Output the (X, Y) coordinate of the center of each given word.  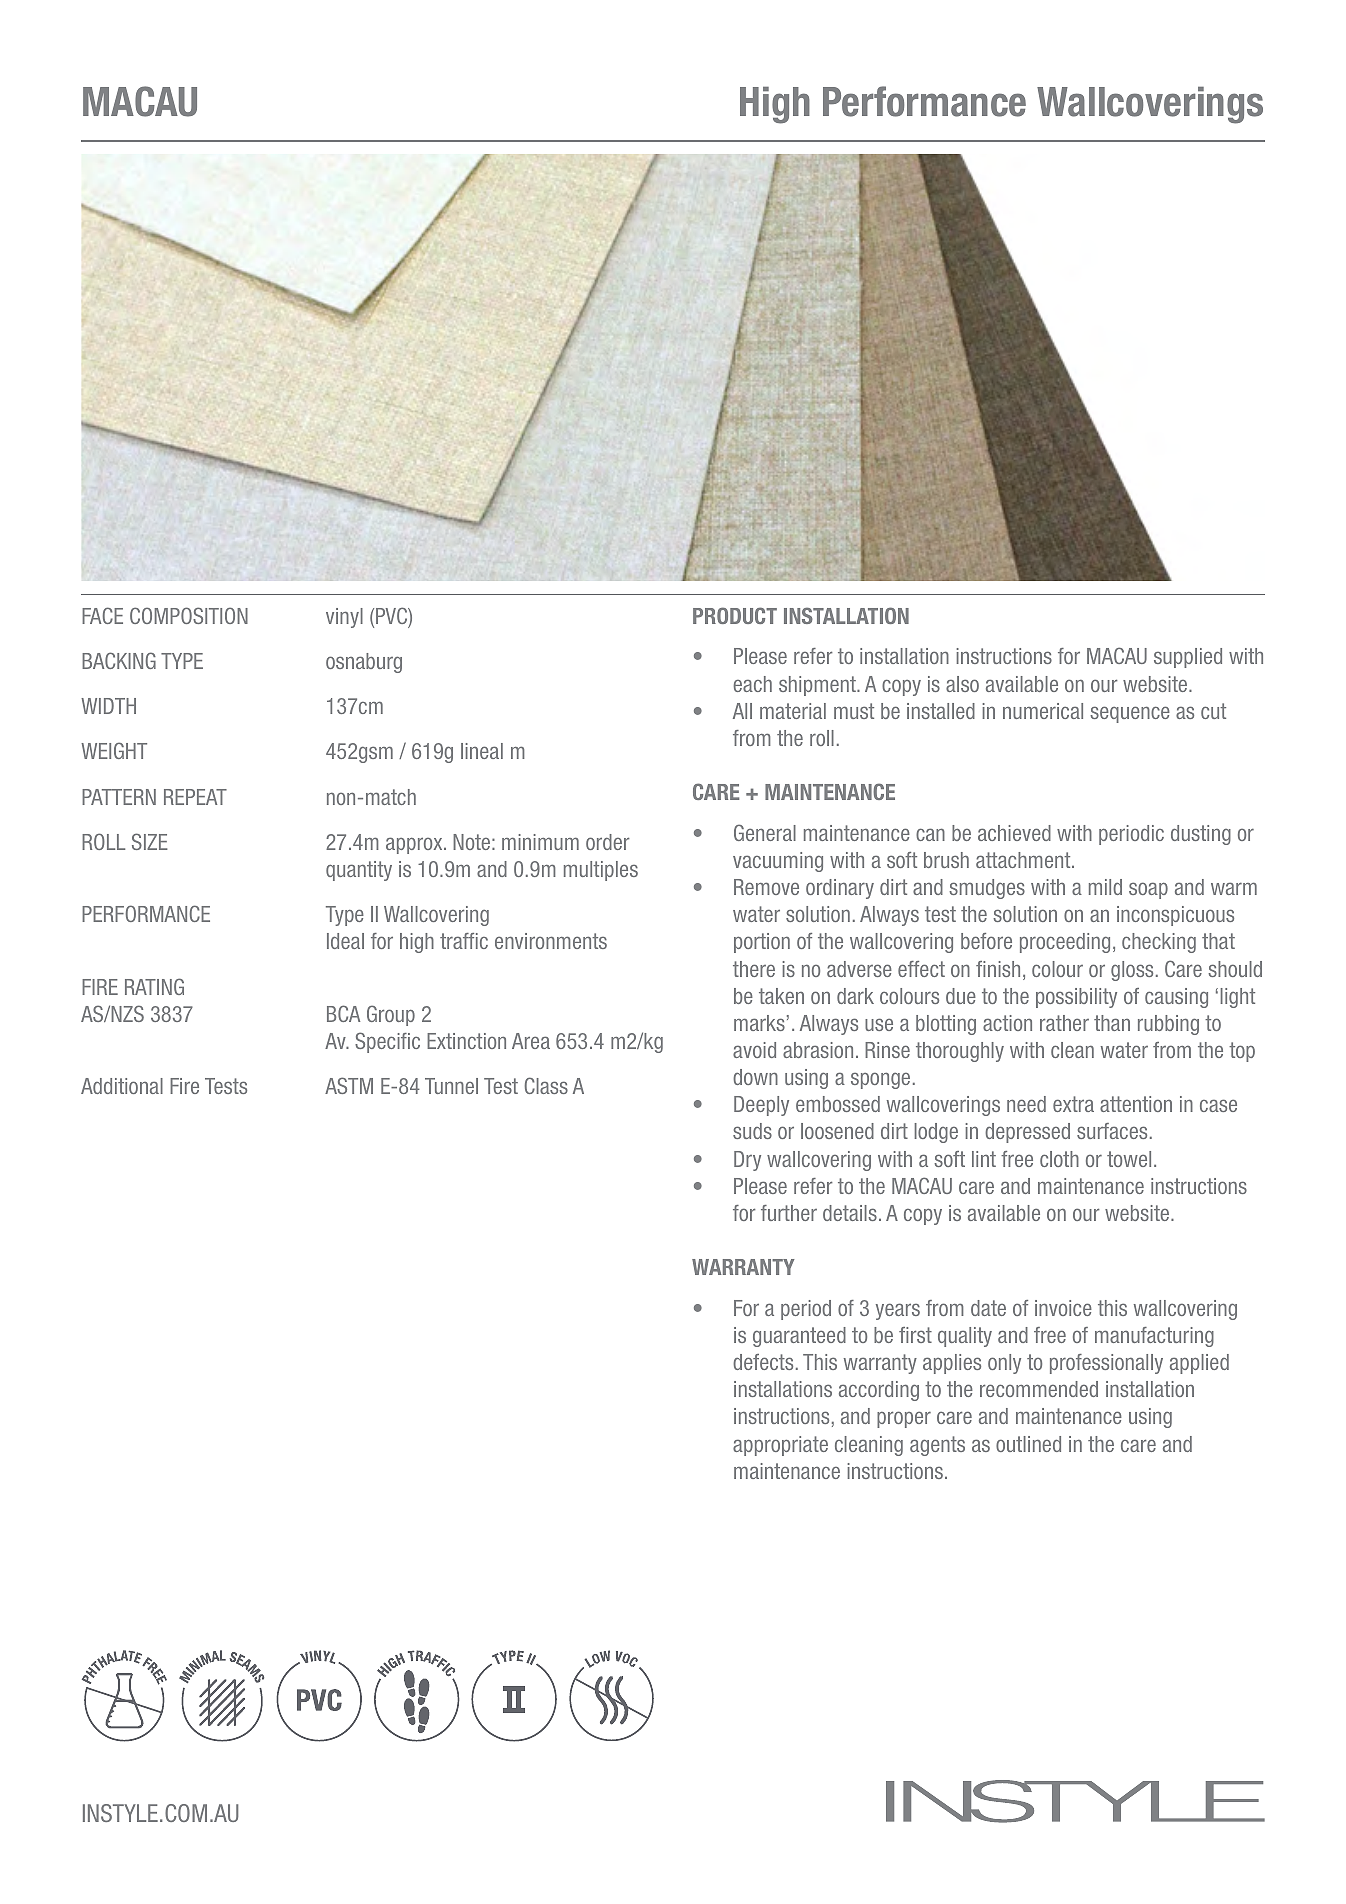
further (789, 1213)
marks (759, 1023)
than (1112, 1023)
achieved (1014, 833)
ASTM (349, 1085)
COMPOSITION (189, 615)
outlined (1028, 1444)
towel (1129, 1159)
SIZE (150, 841)
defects (763, 1362)
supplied (1188, 658)
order (608, 842)
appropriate (780, 1446)
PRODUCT (735, 615)
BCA (343, 1013)
